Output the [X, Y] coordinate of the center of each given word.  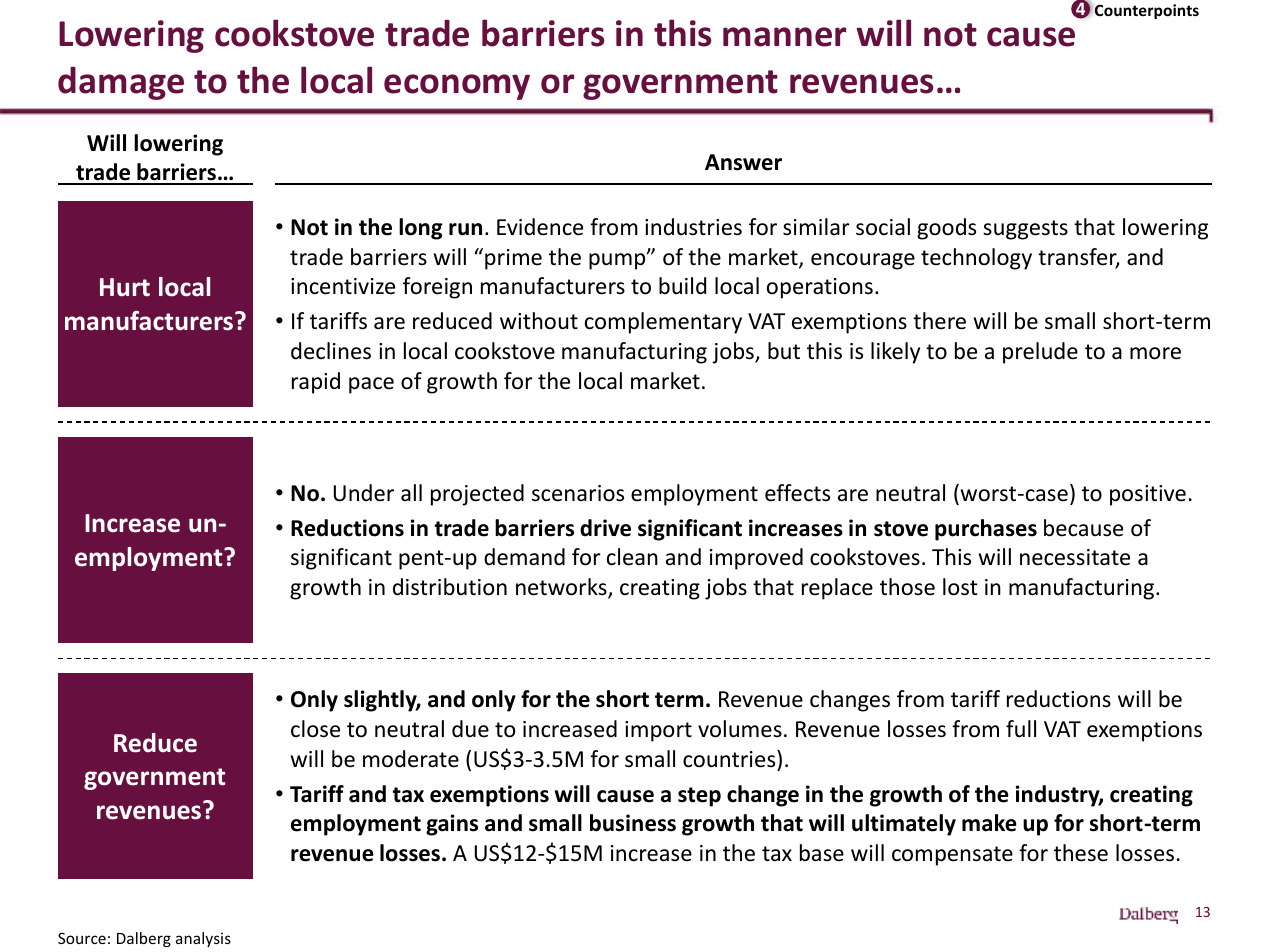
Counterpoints [1147, 11]
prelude [1040, 353]
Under [364, 493]
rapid [316, 383]
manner [784, 37]
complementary [663, 323]
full [1021, 729]
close [315, 729]
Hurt [125, 287]
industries [693, 227]
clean [632, 557]
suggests [1025, 230]
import [658, 731]
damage [121, 83]
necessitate [1075, 557]
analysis [203, 939]
